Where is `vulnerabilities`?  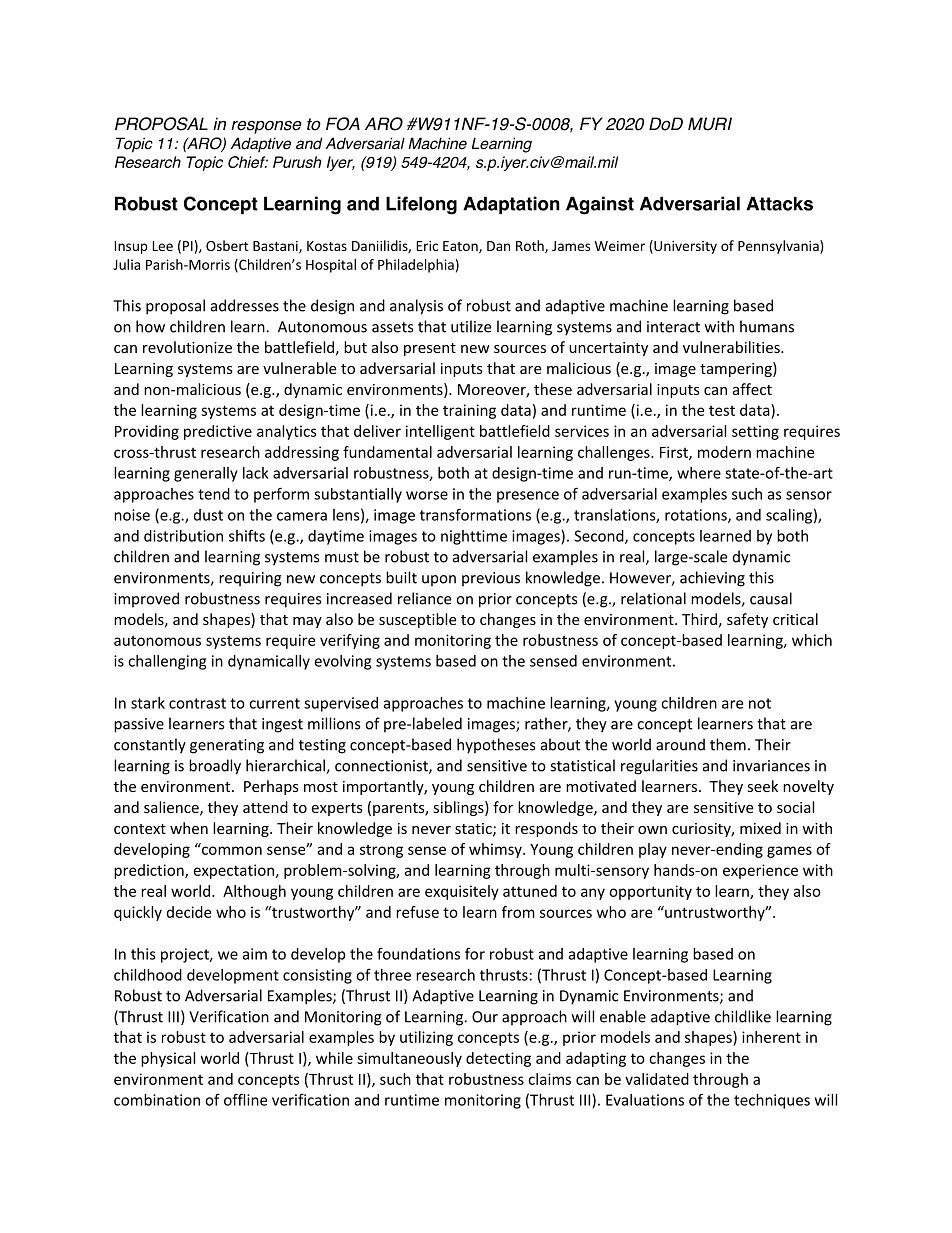
vulnerabilities is located at coordinates (732, 347).
